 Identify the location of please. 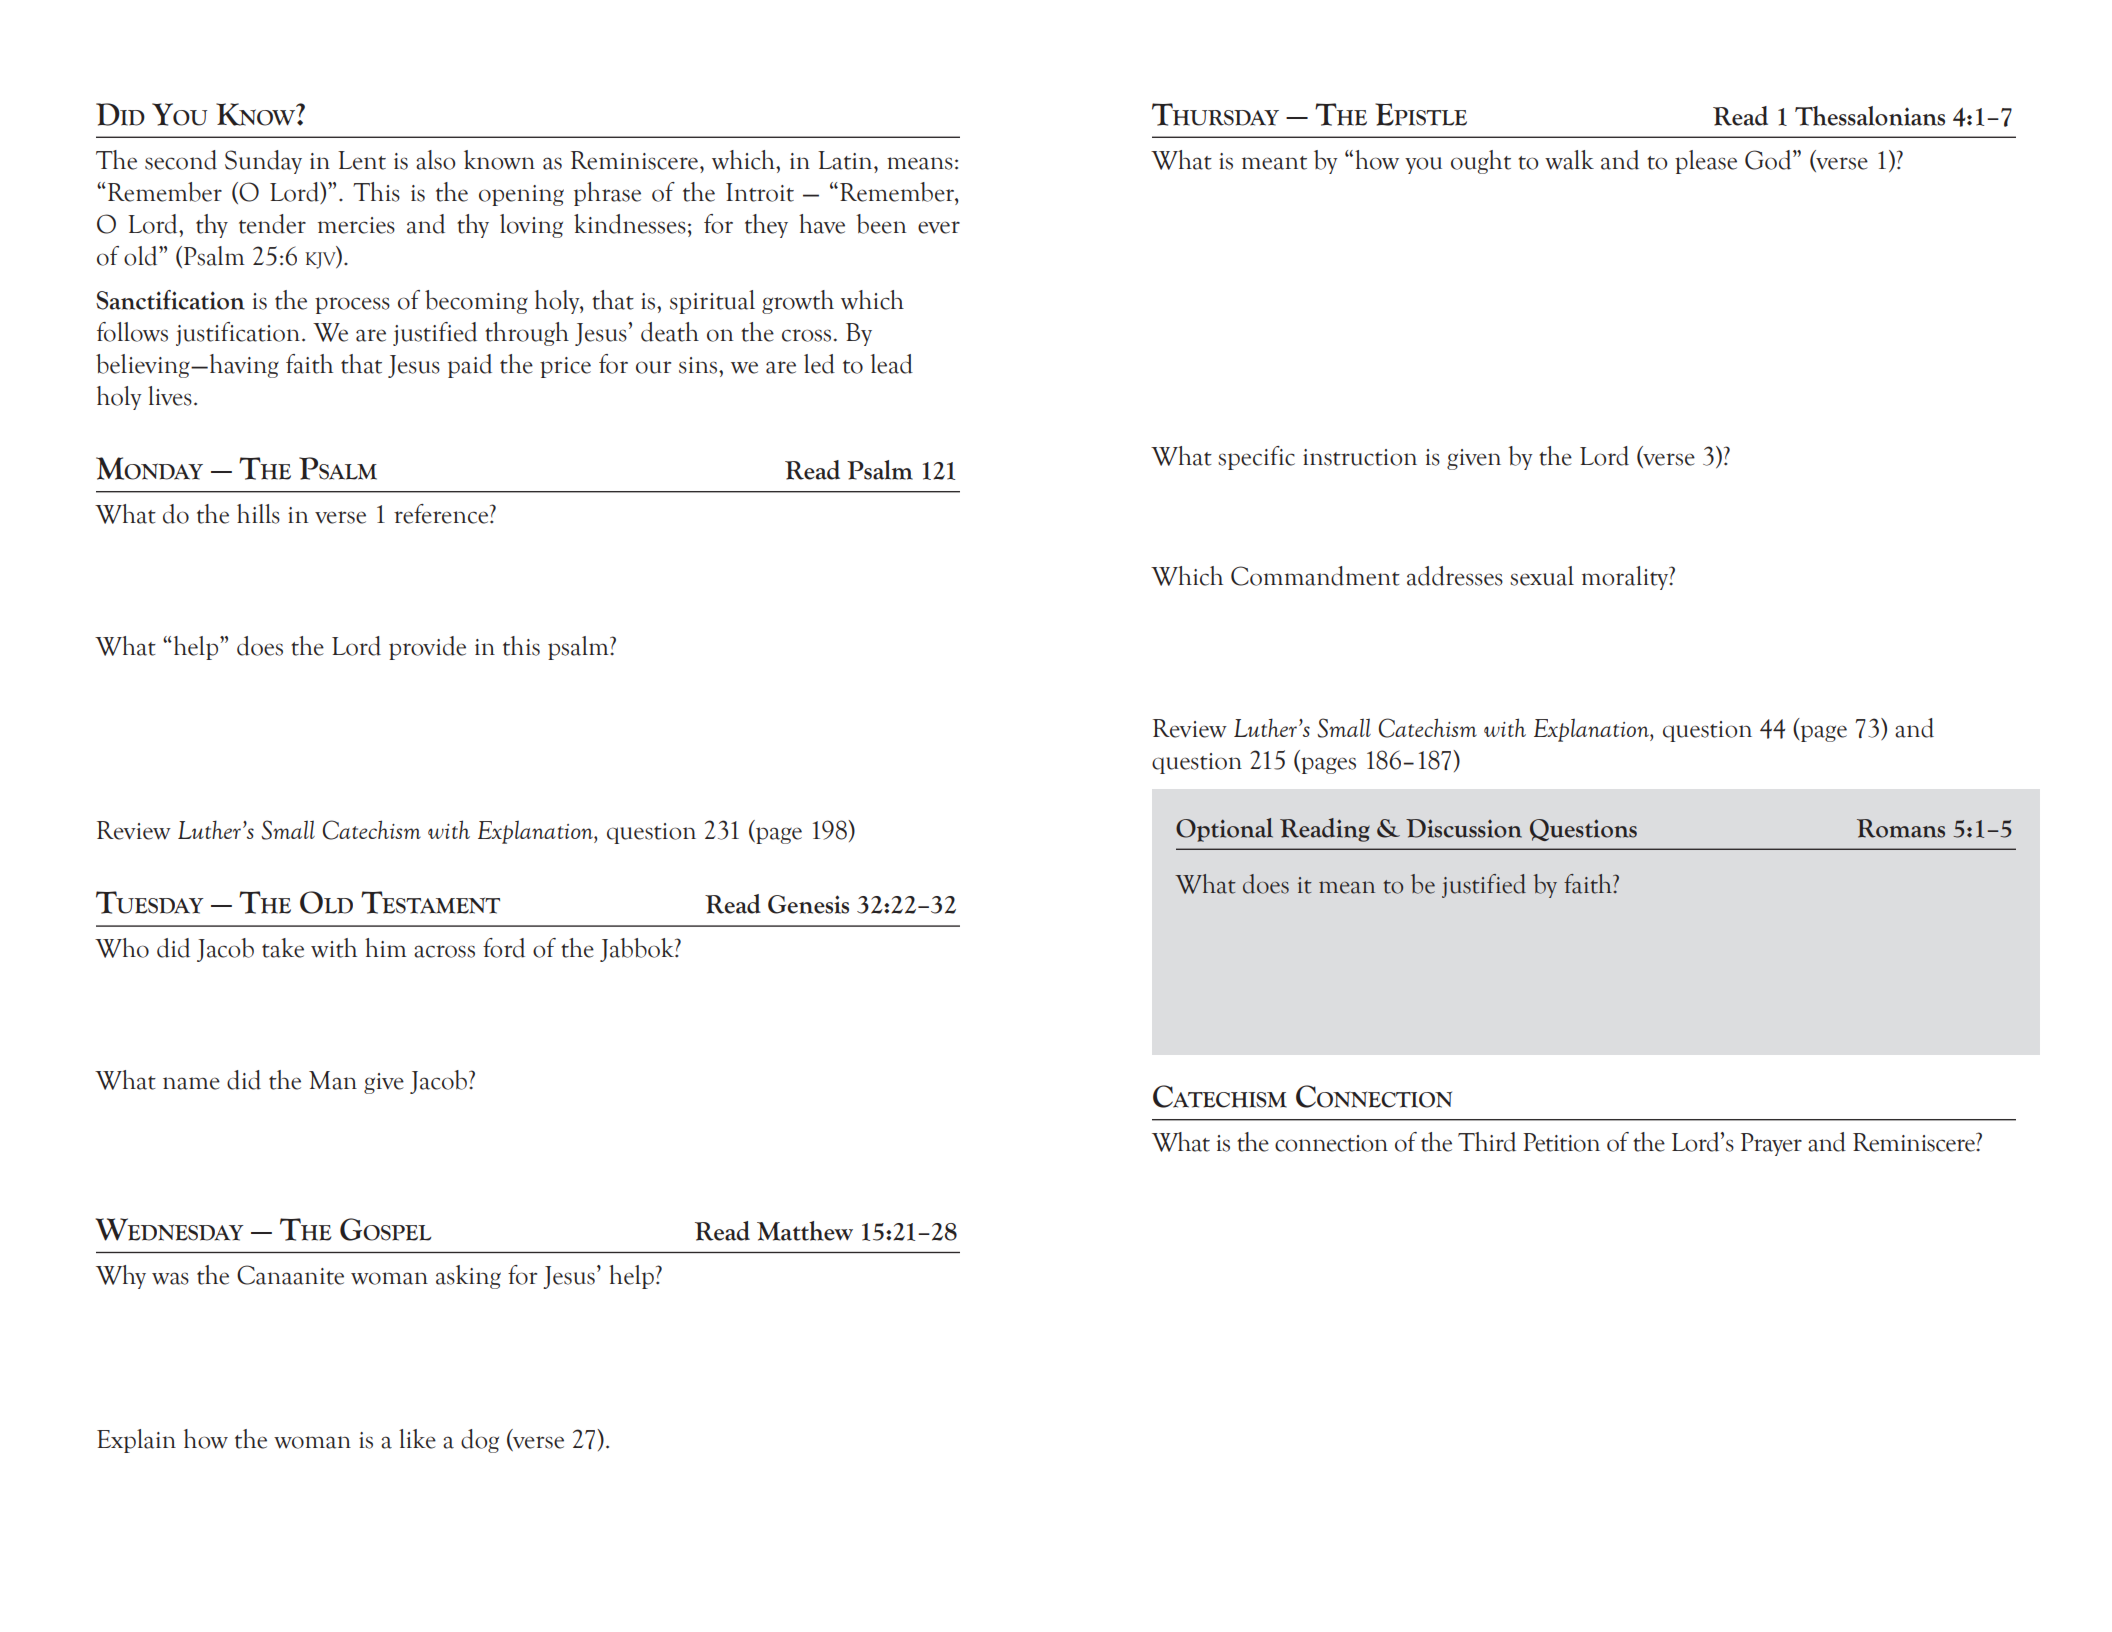
(1706, 162).
